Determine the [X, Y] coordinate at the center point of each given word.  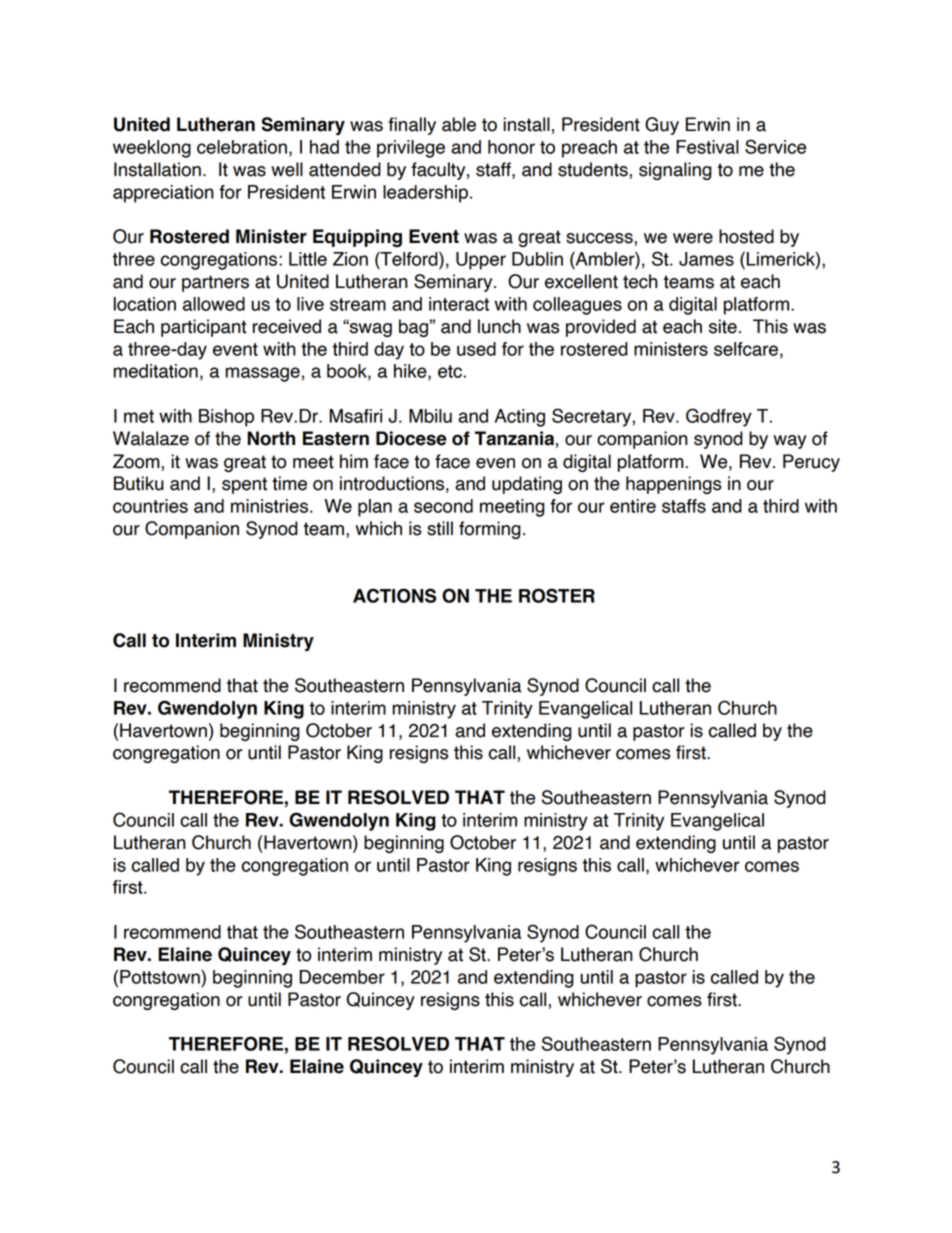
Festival [707, 147]
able [459, 124]
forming [490, 530]
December [342, 977]
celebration [242, 147]
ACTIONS [395, 595]
